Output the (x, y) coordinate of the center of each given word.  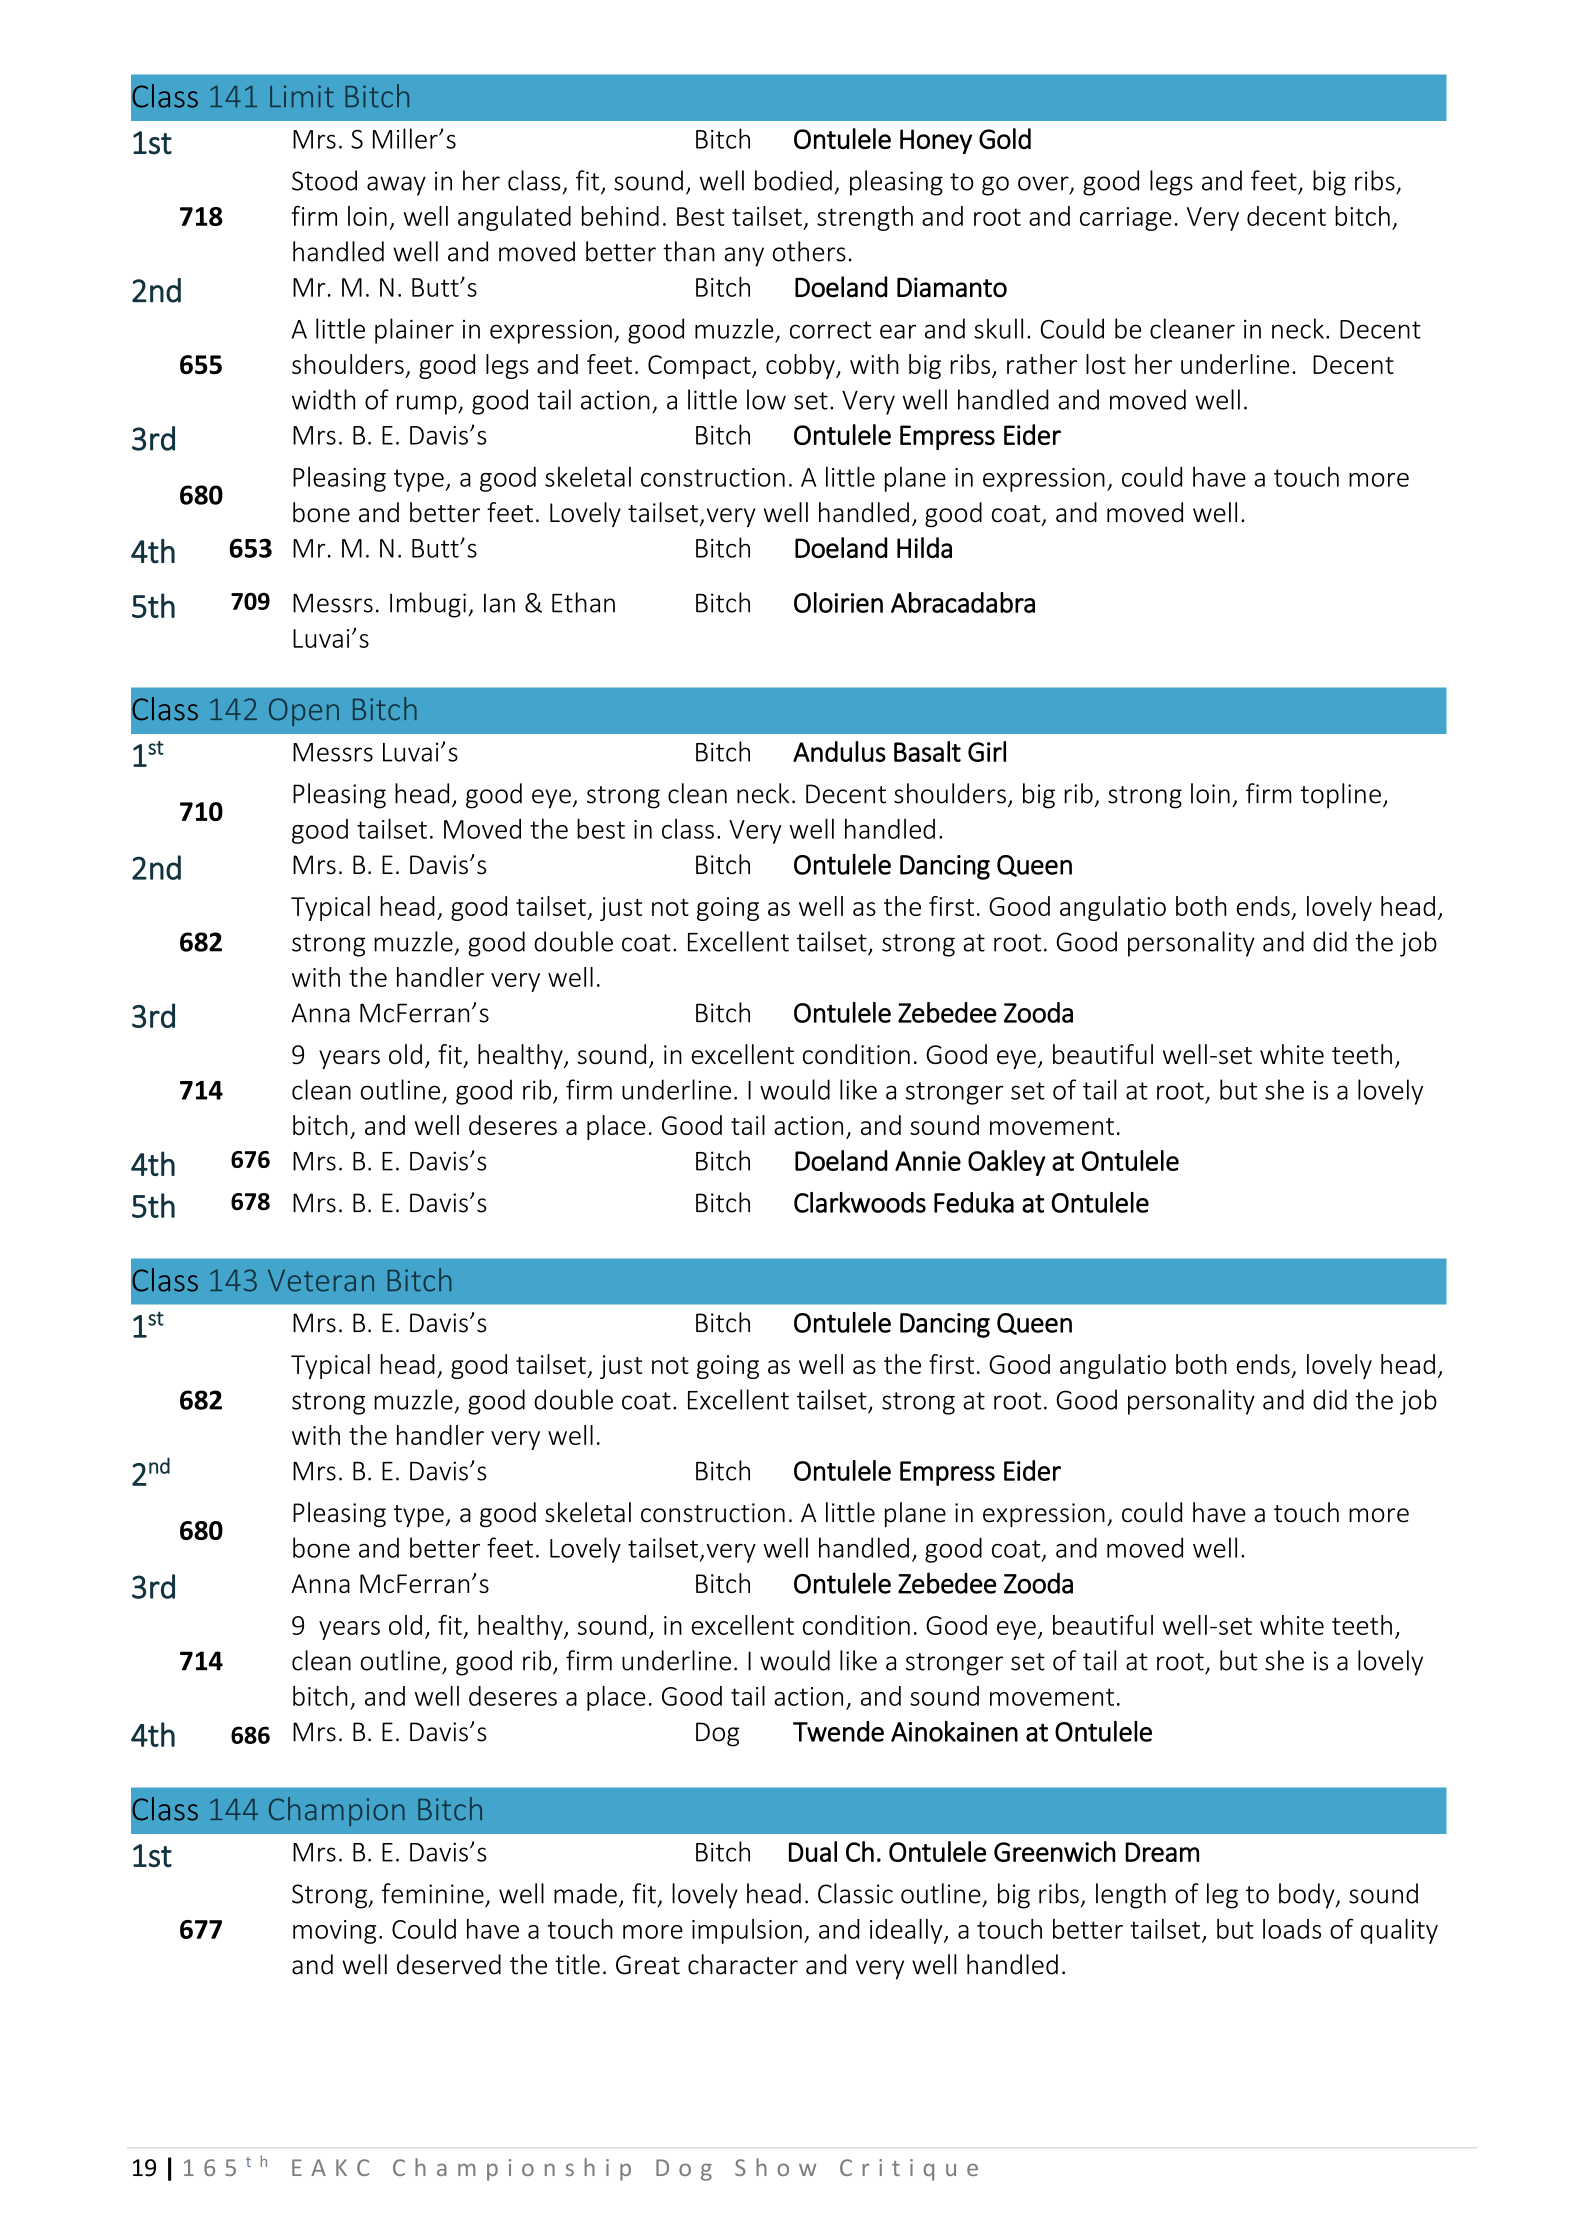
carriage (1125, 219)
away (396, 186)
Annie (928, 1161)
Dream (1162, 1852)
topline (1340, 796)
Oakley (1007, 1163)
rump (428, 405)
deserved (449, 1964)
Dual (813, 1851)
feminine (433, 1893)
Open (304, 712)
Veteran (321, 1281)
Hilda (924, 547)
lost (1106, 364)
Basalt (927, 751)
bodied (793, 180)
